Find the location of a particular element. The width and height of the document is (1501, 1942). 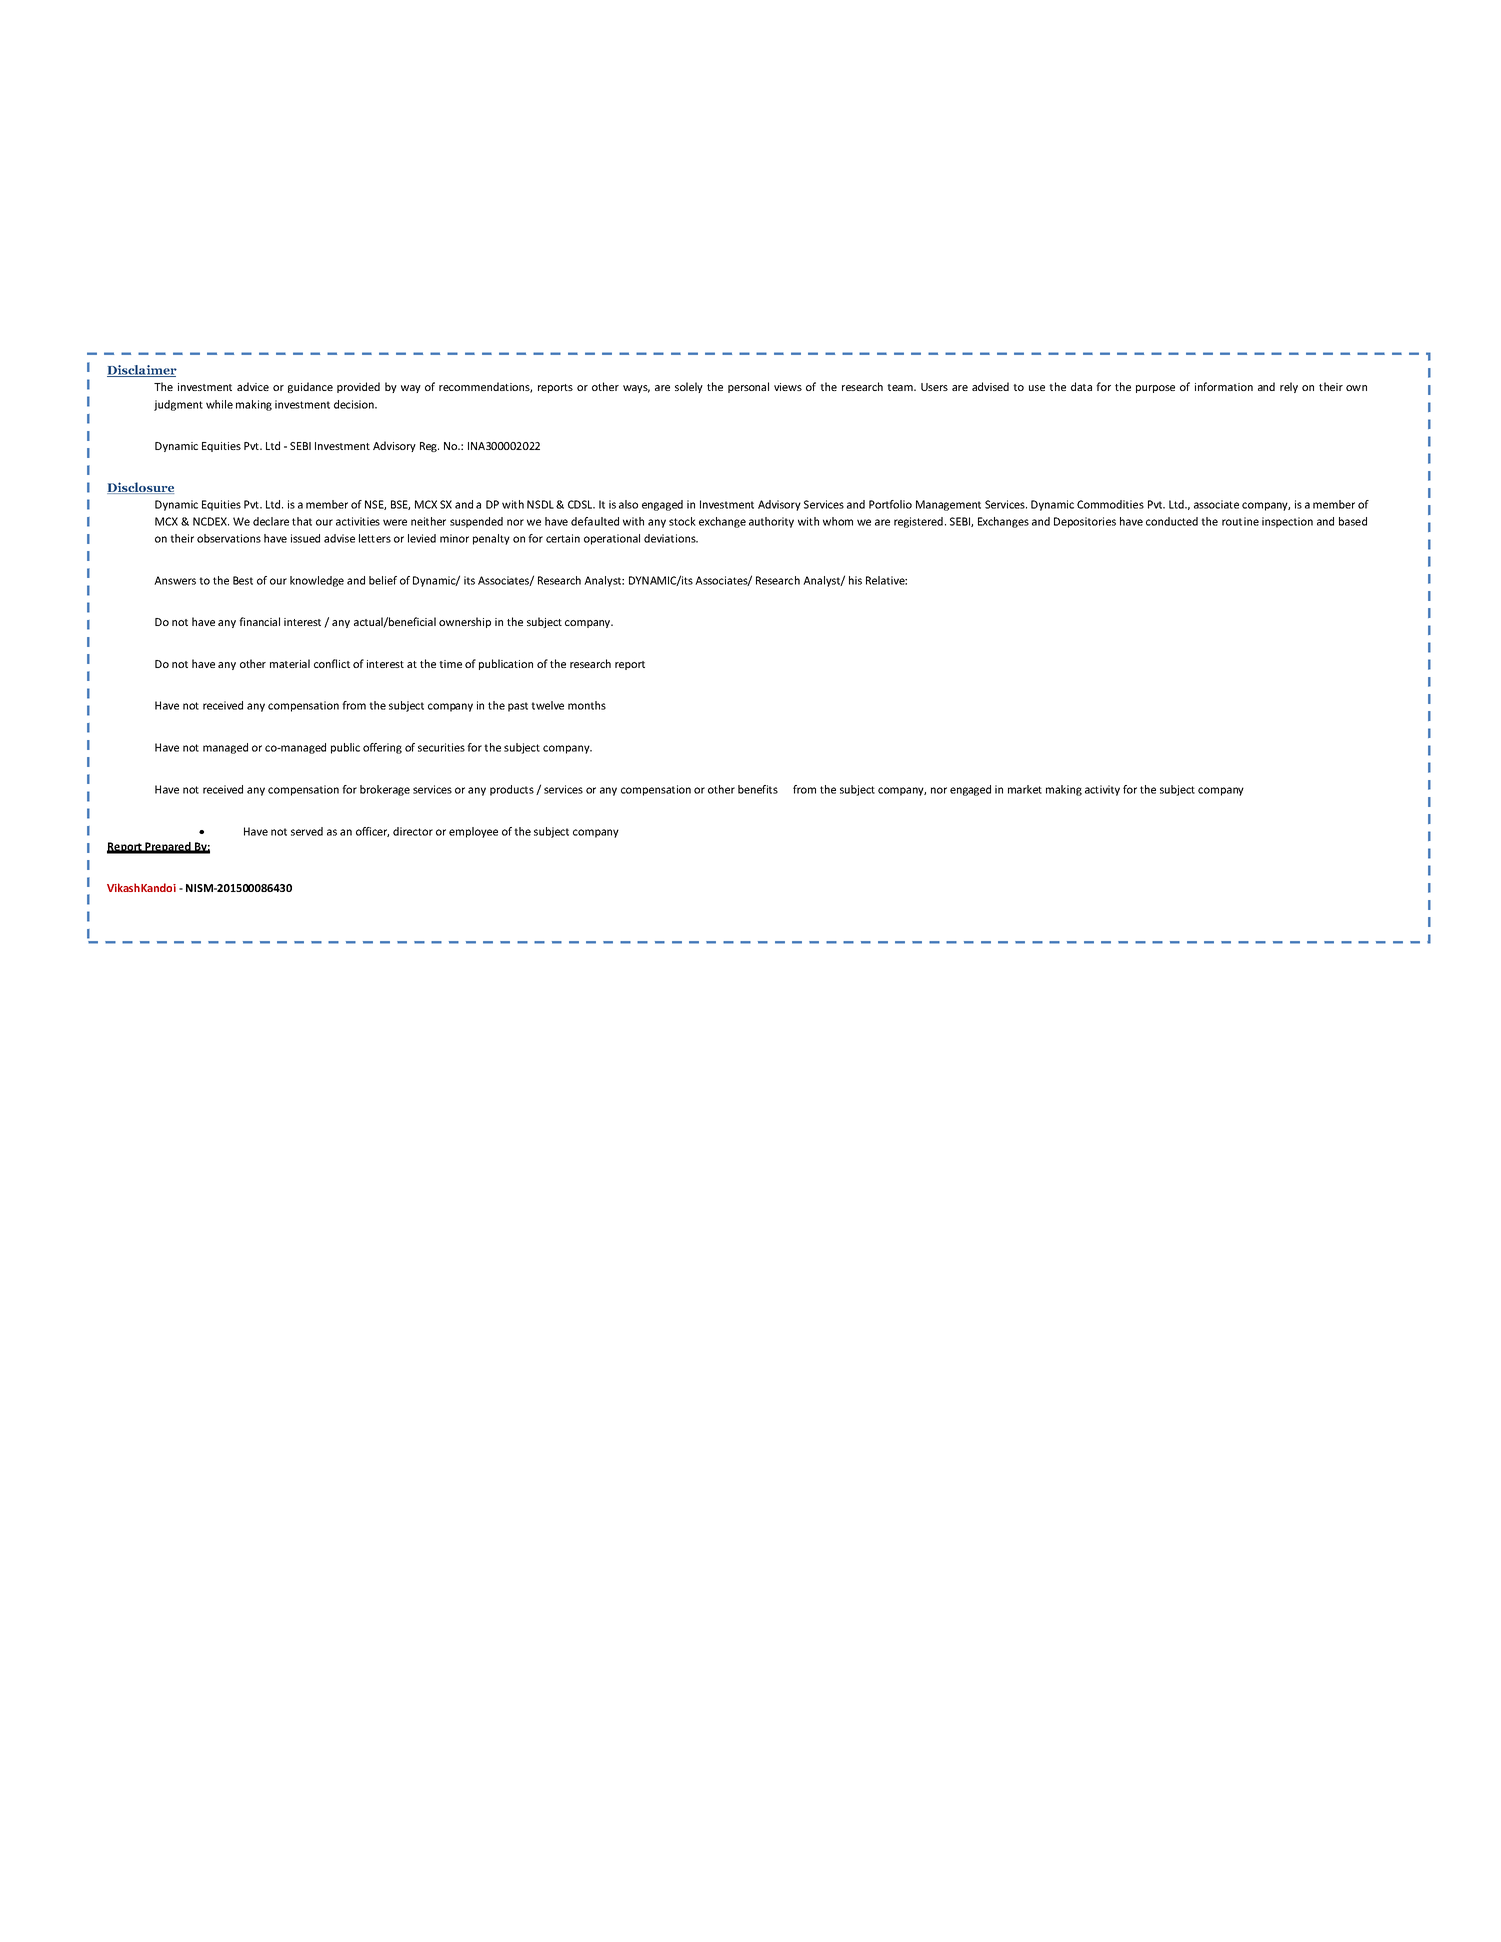

personal is located at coordinates (748, 387).
